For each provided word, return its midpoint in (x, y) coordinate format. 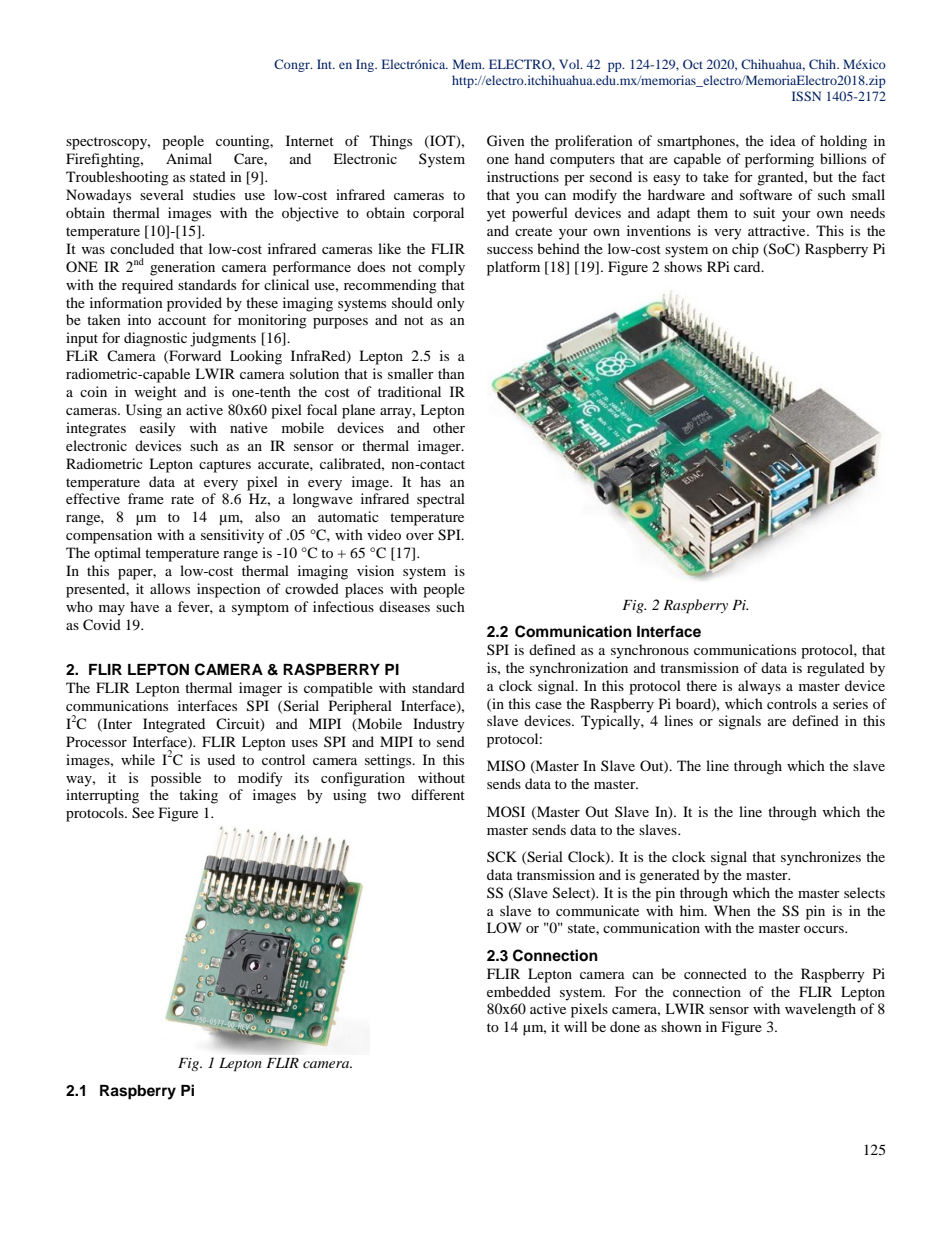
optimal (117, 554)
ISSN (806, 96)
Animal (189, 158)
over (420, 536)
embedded (519, 991)
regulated (836, 669)
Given (506, 141)
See (143, 813)
